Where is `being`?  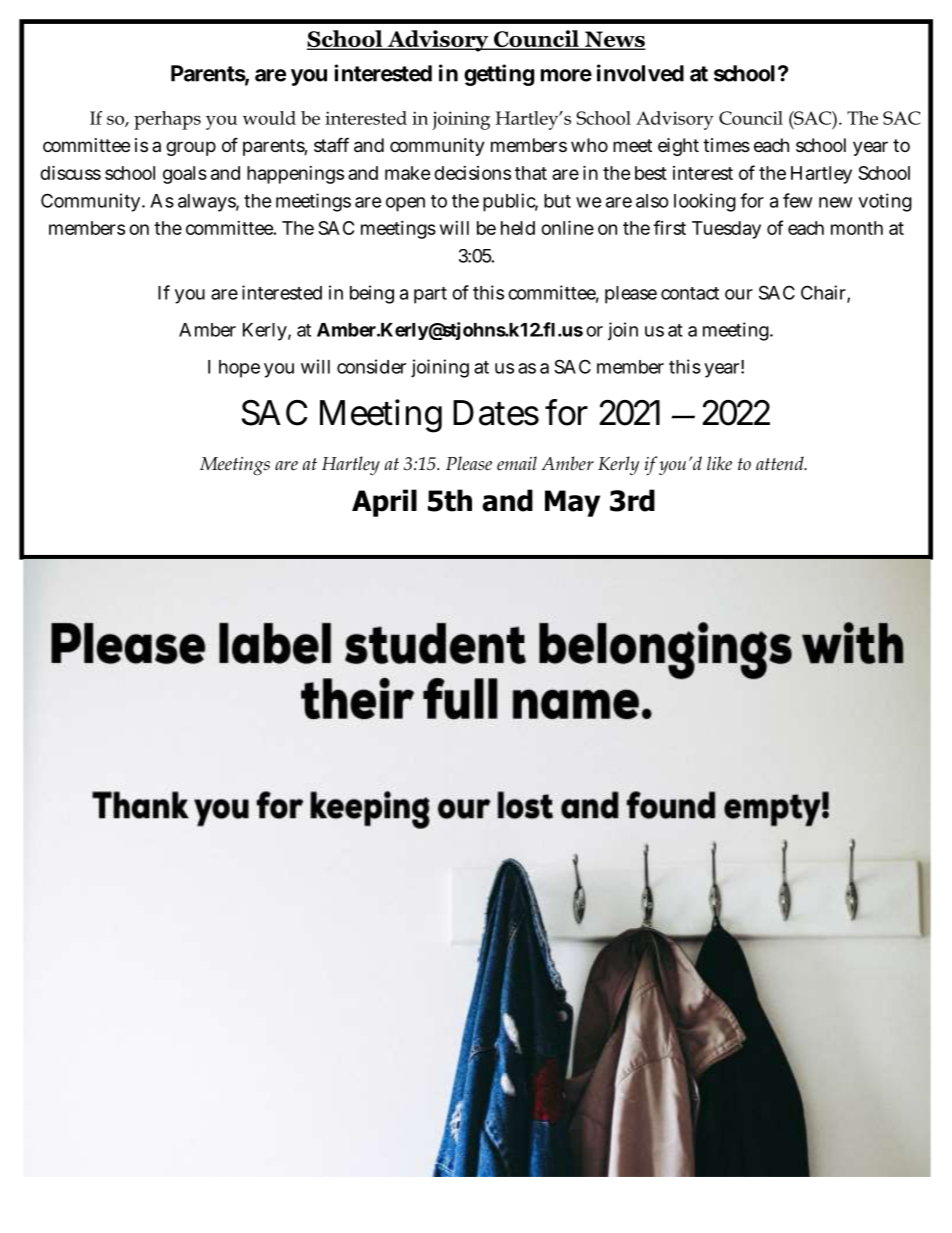 being is located at coordinates (372, 294).
